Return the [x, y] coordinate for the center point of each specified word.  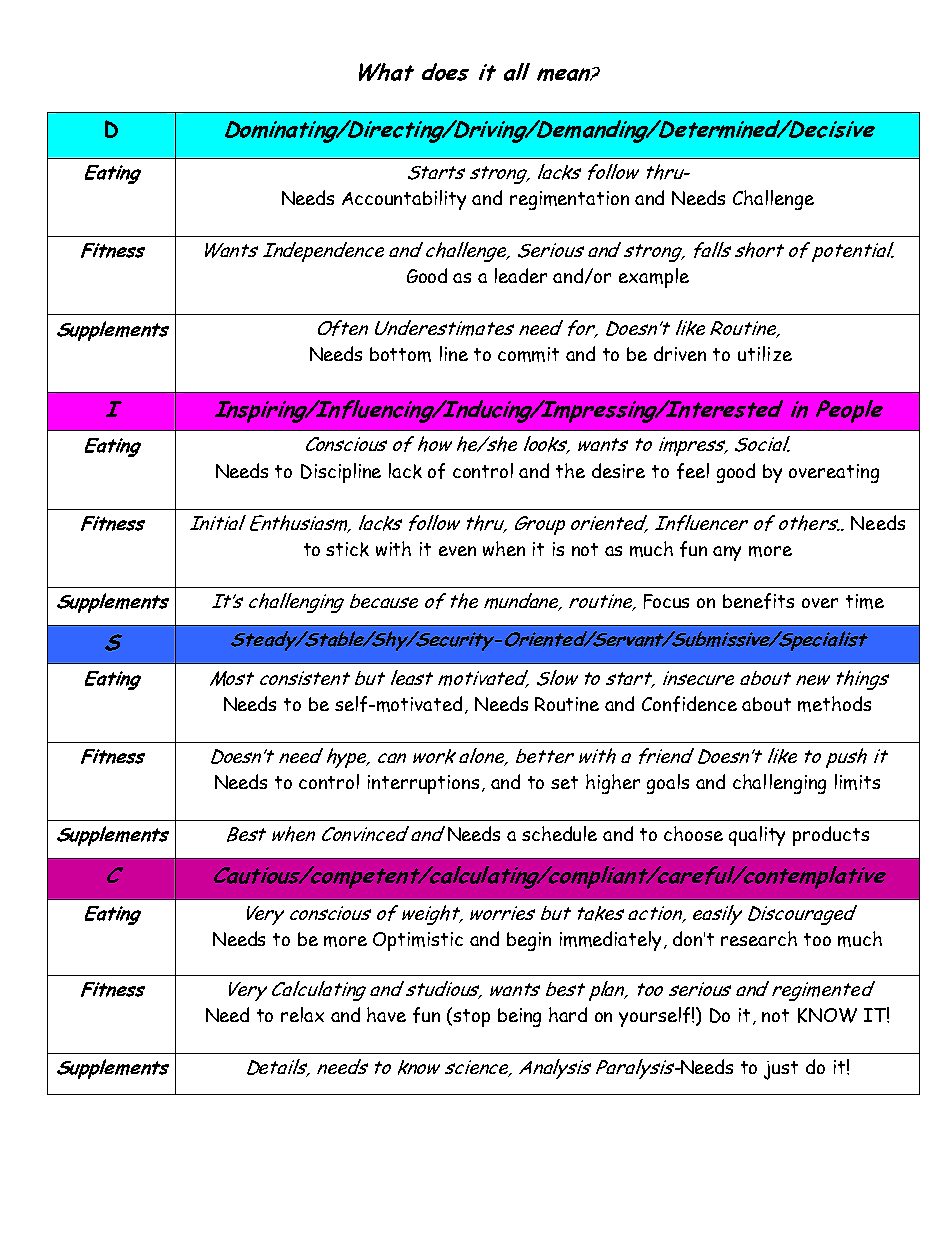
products [831, 836]
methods [834, 704]
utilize [765, 353]
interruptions [425, 784]
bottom [400, 354]
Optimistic [418, 941]
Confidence [689, 704]
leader [521, 275]
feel [693, 471]
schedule [559, 833]
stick [347, 549]
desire [618, 470]
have [386, 1014]
